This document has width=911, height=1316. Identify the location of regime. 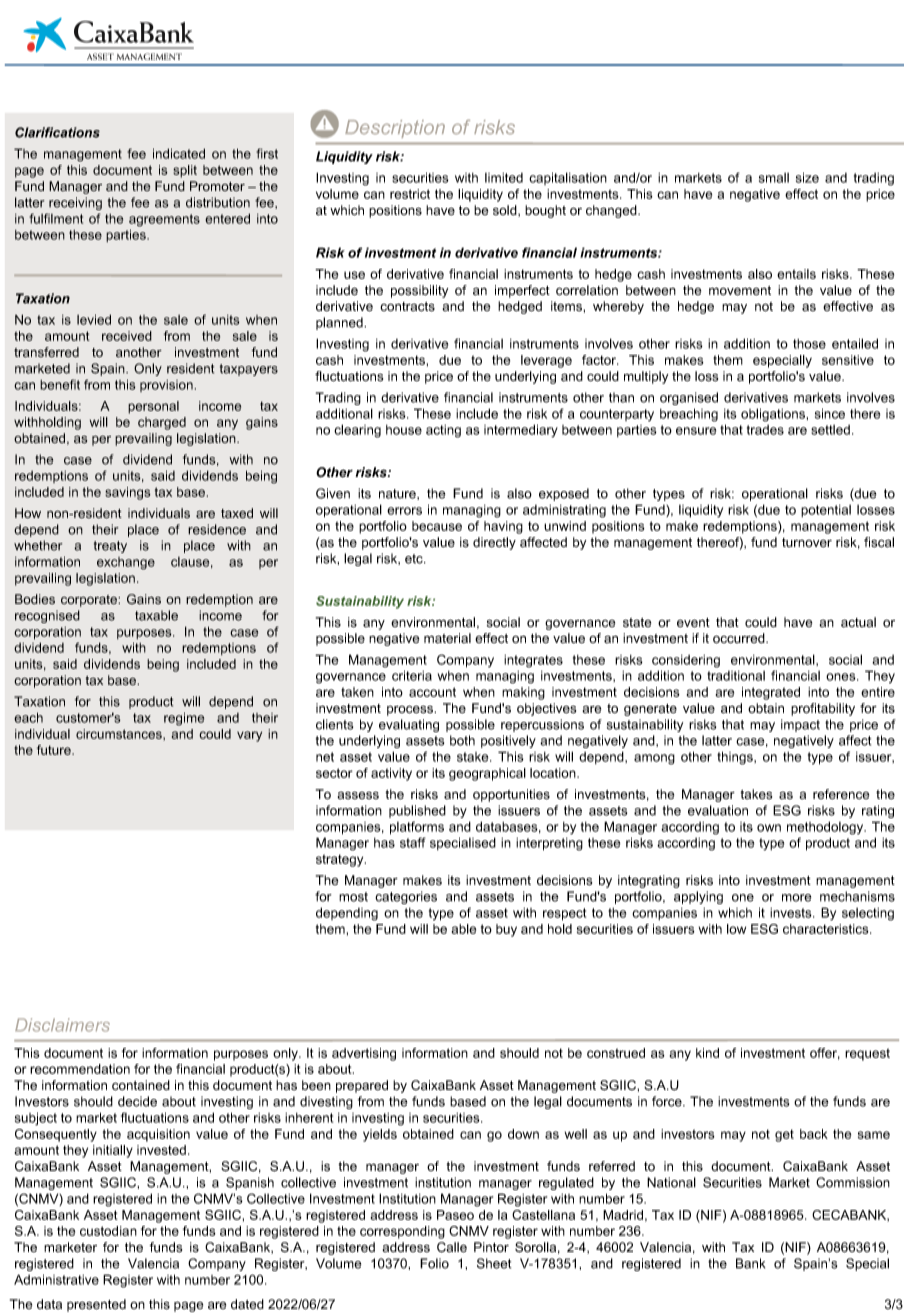
(184, 719).
